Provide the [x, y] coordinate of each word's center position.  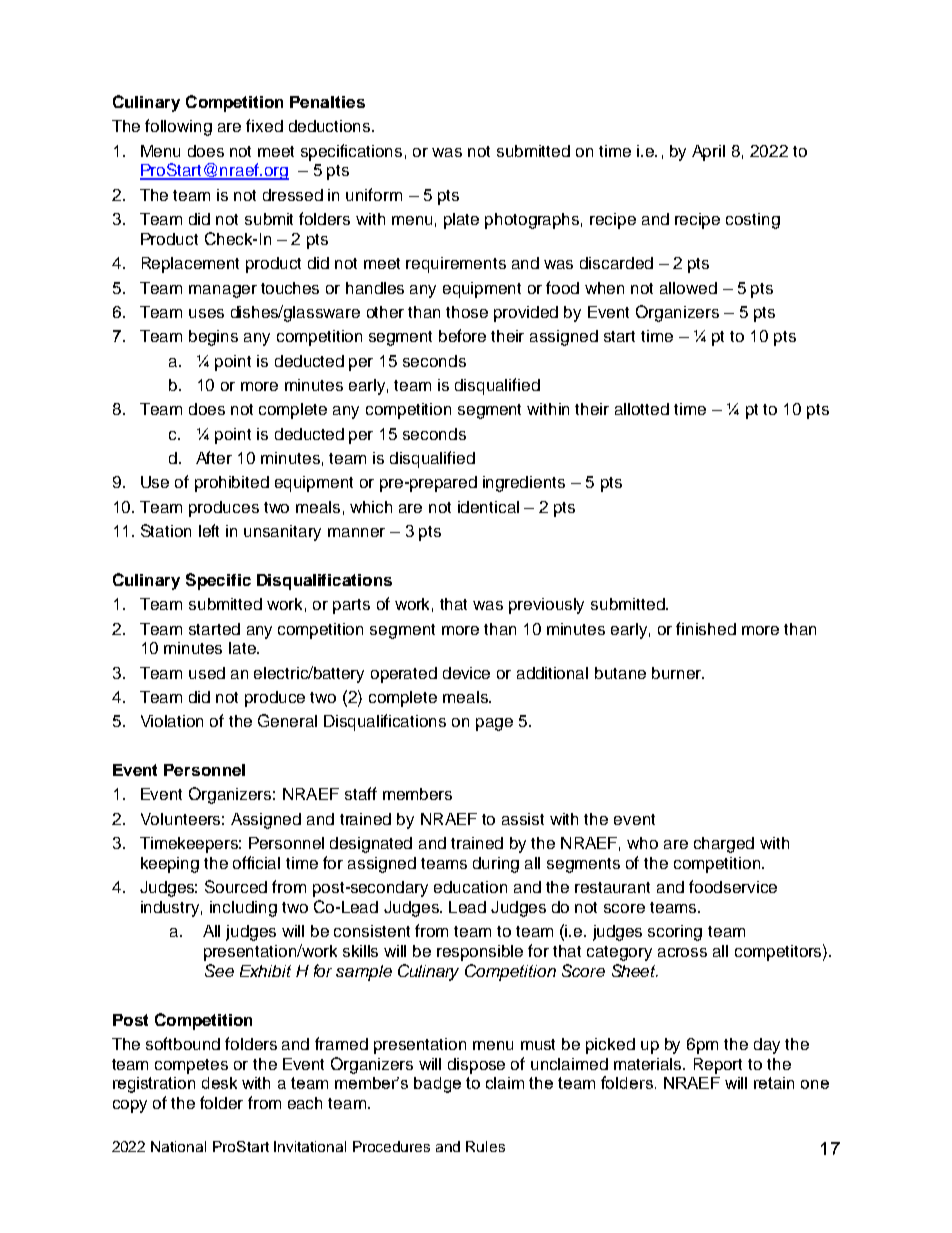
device [466, 673]
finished [706, 628]
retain [774, 1083]
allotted [642, 409]
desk [219, 1083]
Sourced [236, 886]
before [462, 335]
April [708, 153]
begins [213, 338]
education [470, 887]
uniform [374, 194]
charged [724, 845]
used [207, 673]
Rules [485, 1146]
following [178, 127]
